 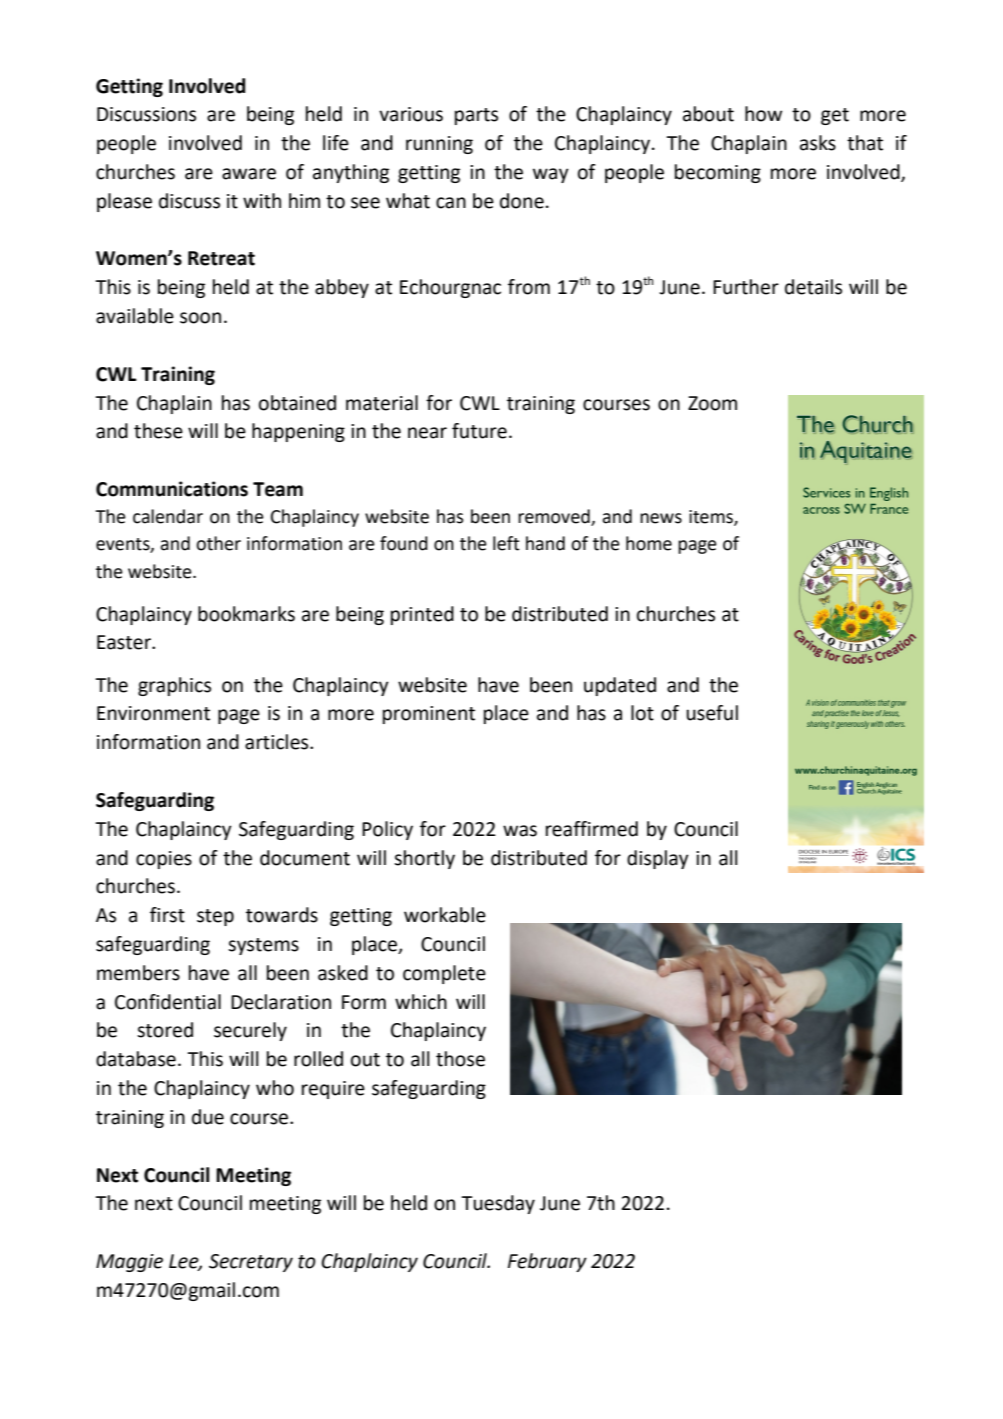 I want to click on those, so click(x=460, y=1059).
